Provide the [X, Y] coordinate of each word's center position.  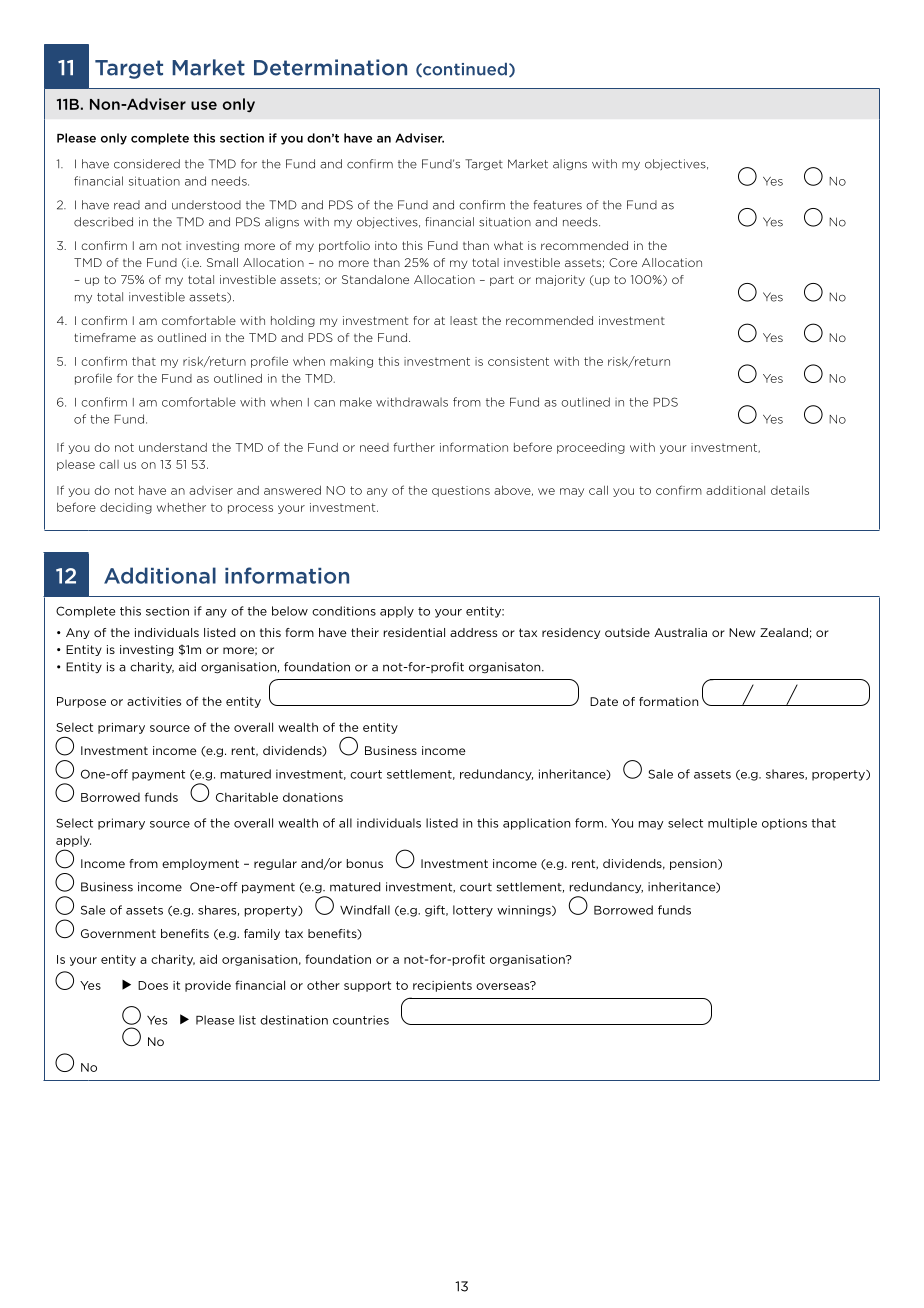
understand [173, 447]
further [414, 447]
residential [414, 632]
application [536, 824]
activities [154, 701]
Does [153, 985]
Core [623, 262]
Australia [680, 632]
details [790, 490]
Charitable [247, 797]
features [558, 205]
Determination [330, 67]
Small [222, 262]
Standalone [375, 279]
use [204, 105]
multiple [732, 824]
